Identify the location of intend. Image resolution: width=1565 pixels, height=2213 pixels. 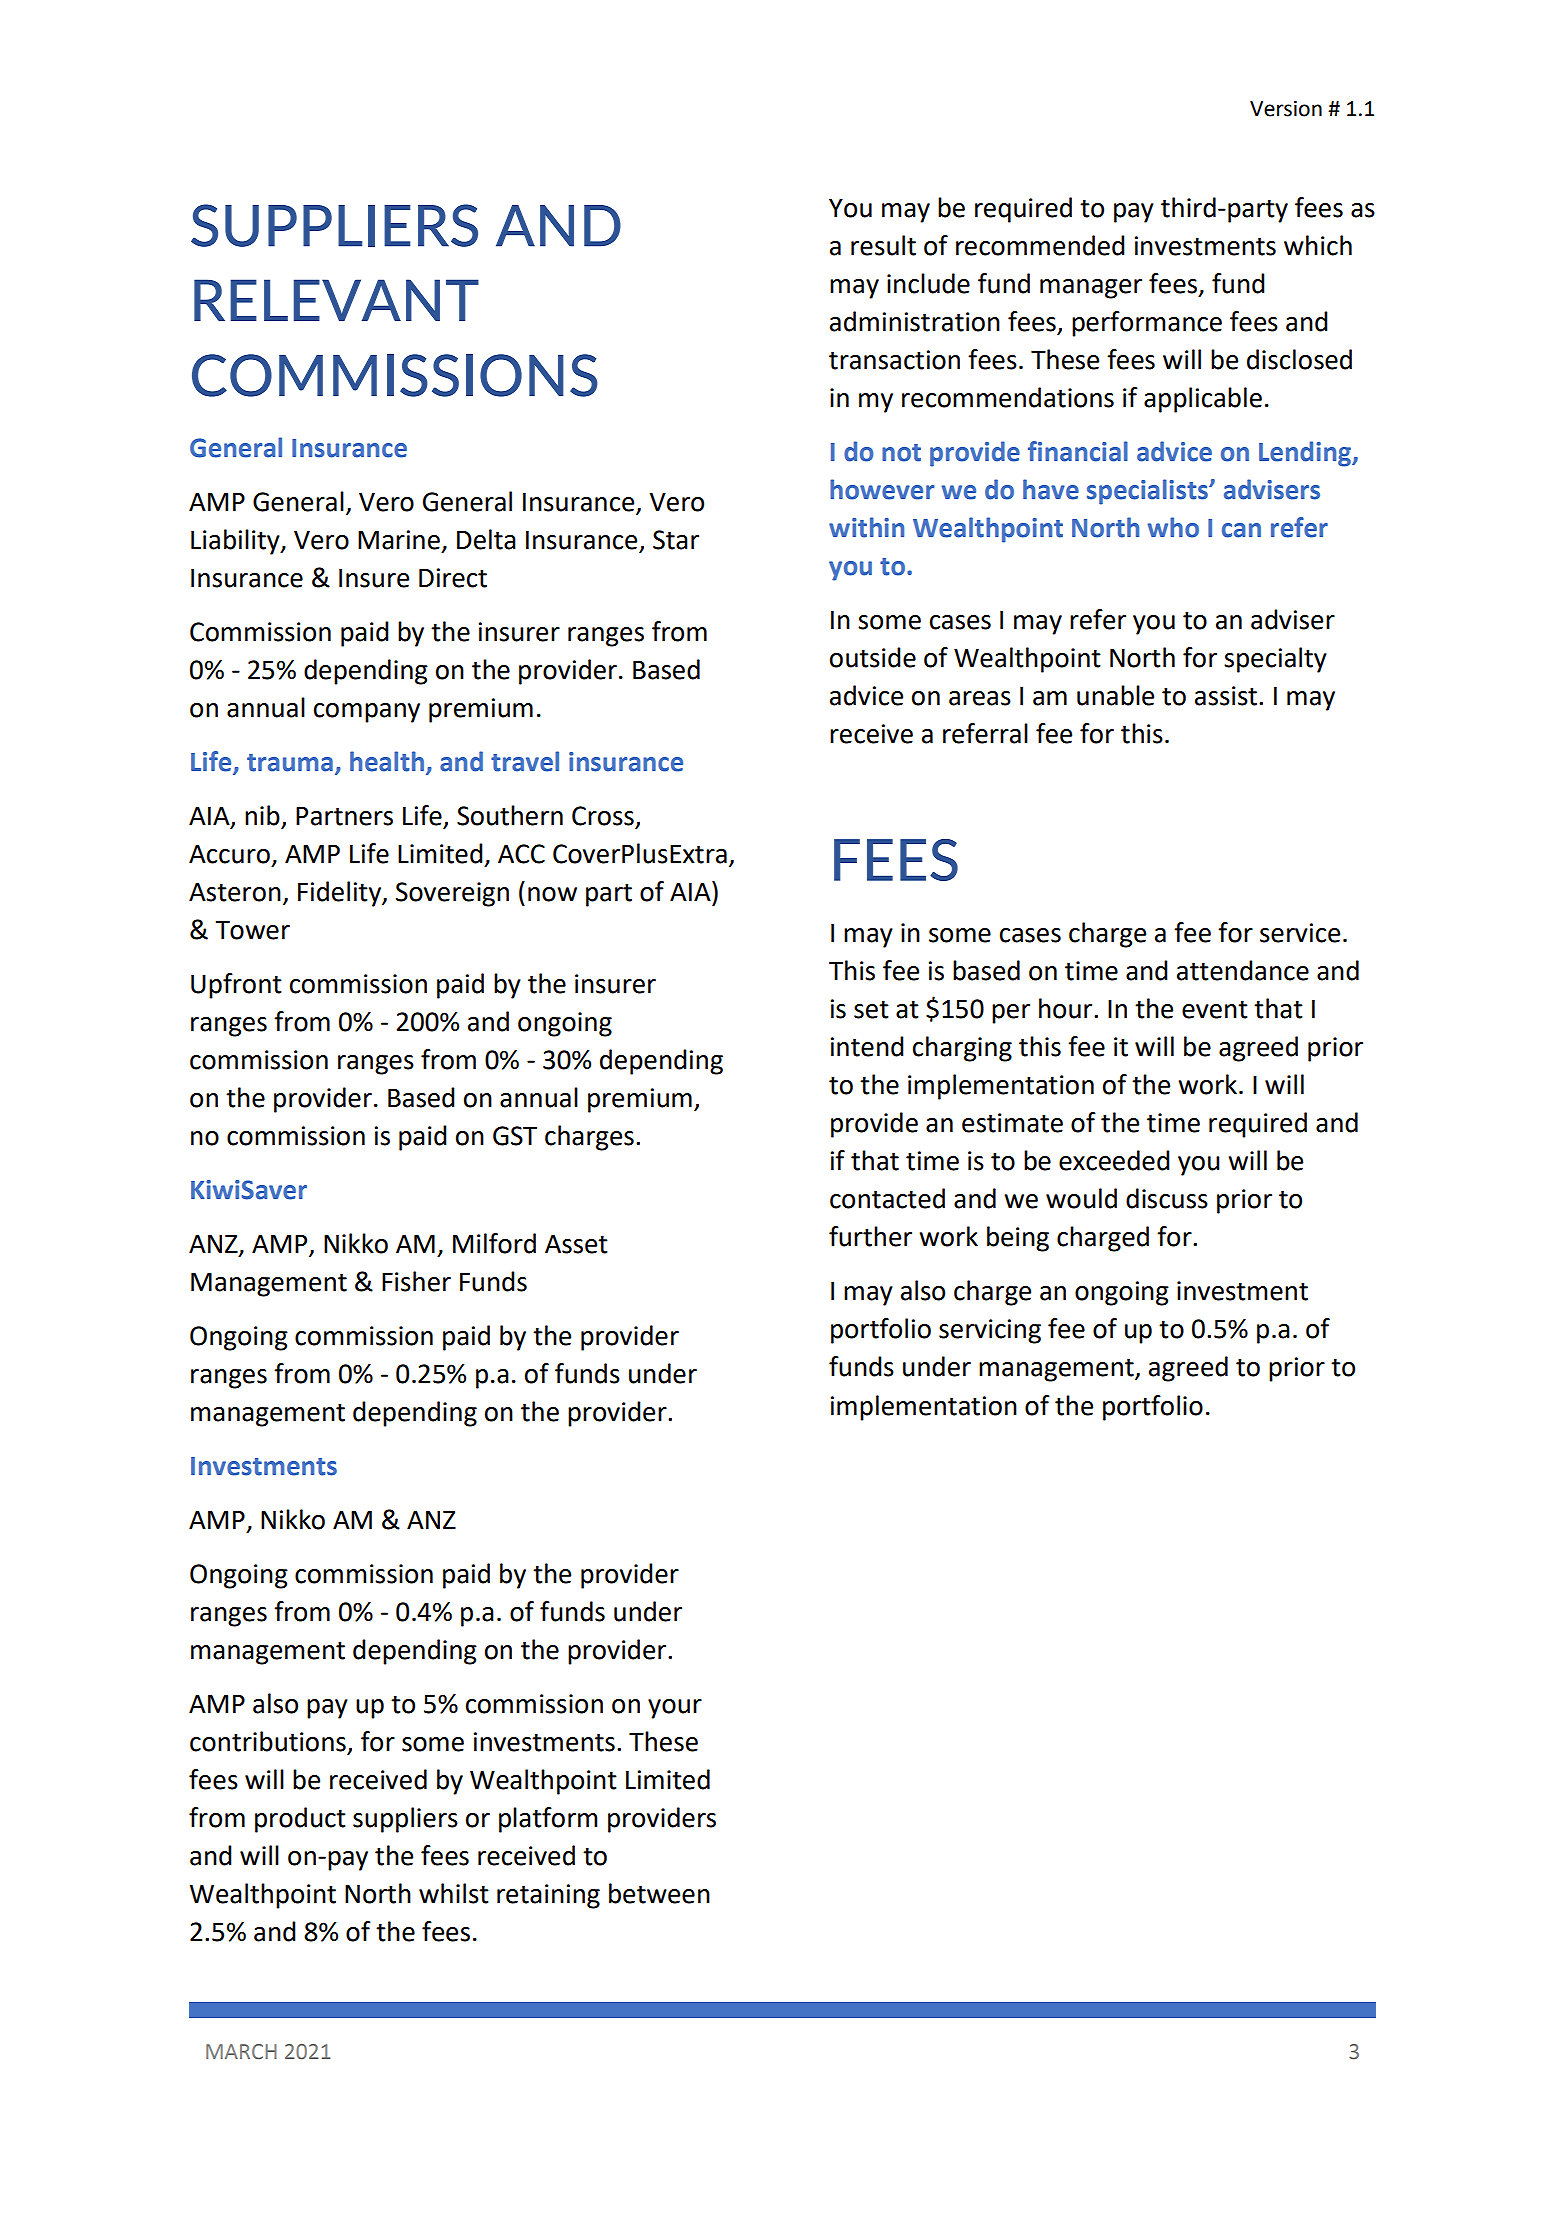
(867, 1046).
